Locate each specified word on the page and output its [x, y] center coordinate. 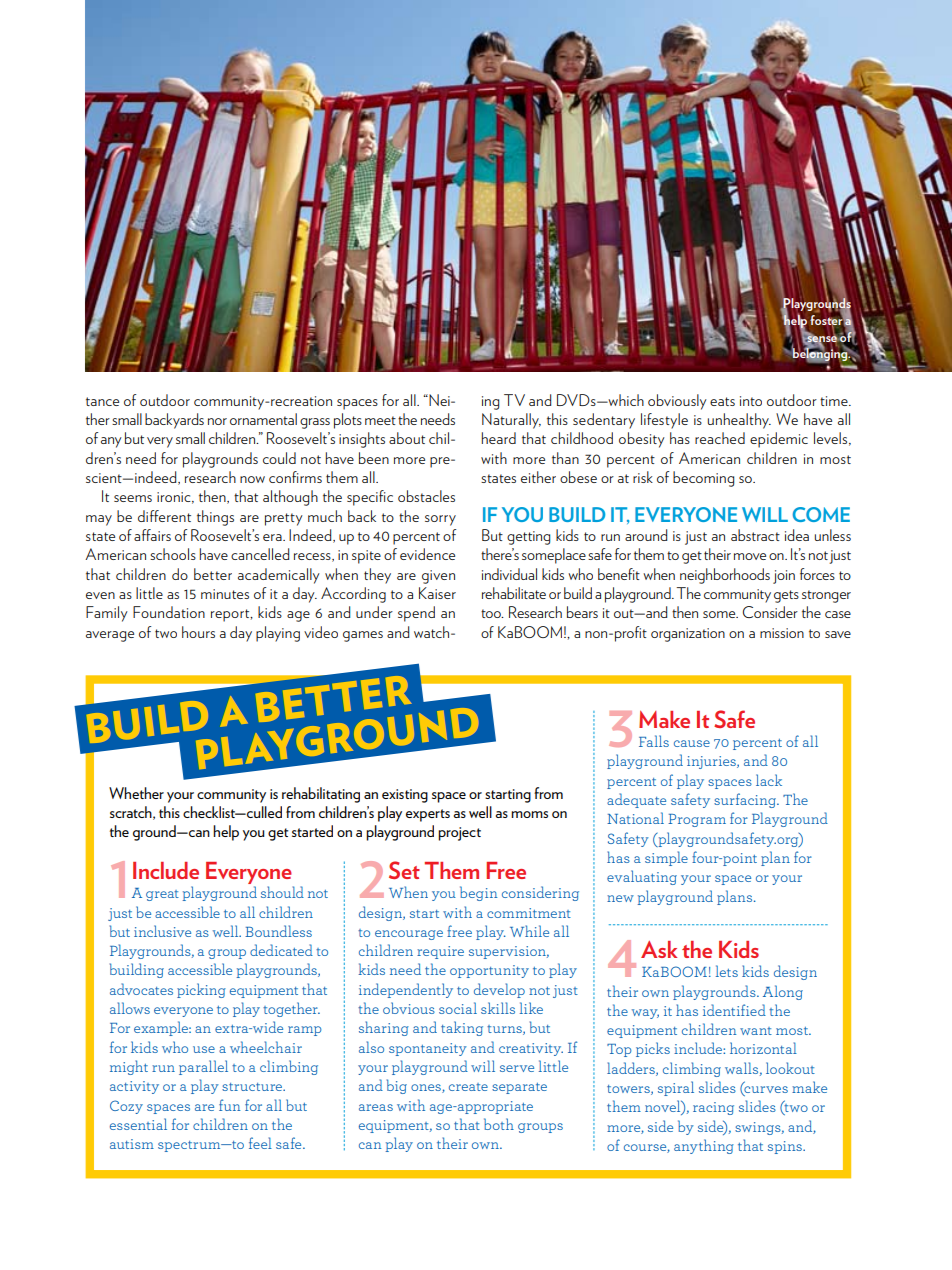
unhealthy [739, 421]
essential [138, 1124]
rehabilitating [321, 795]
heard [498, 438]
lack [769, 780]
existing [405, 796]
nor [217, 421]
